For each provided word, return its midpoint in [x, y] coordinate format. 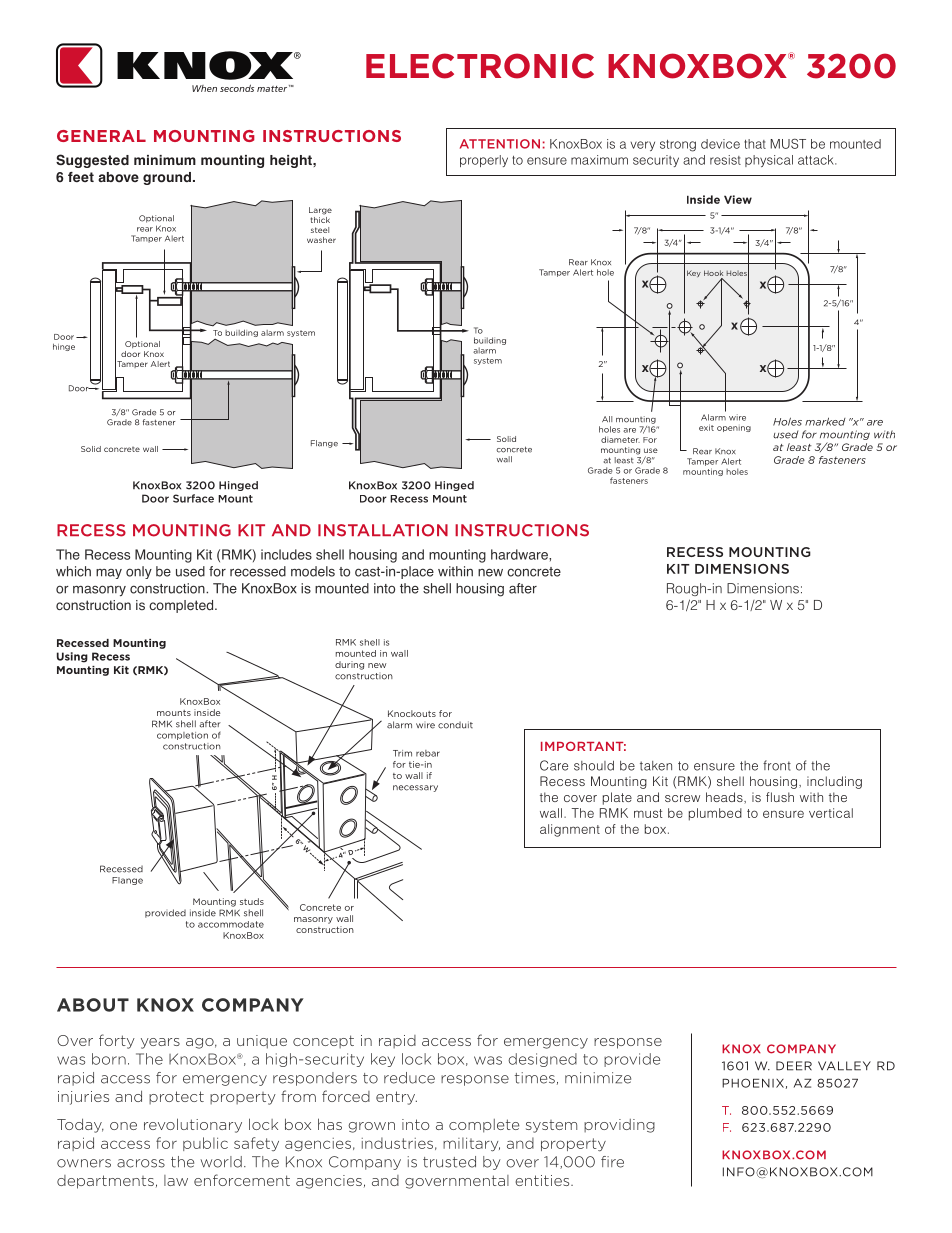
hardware [520, 554]
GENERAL [101, 136]
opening [734, 429]
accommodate [231, 924]
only [139, 572]
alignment [570, 830]
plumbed [715, 814]
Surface [193, 498]
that [755, 144]
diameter [620, 439]
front [777, 765]
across [141, 1163]
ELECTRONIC [480, 66]
